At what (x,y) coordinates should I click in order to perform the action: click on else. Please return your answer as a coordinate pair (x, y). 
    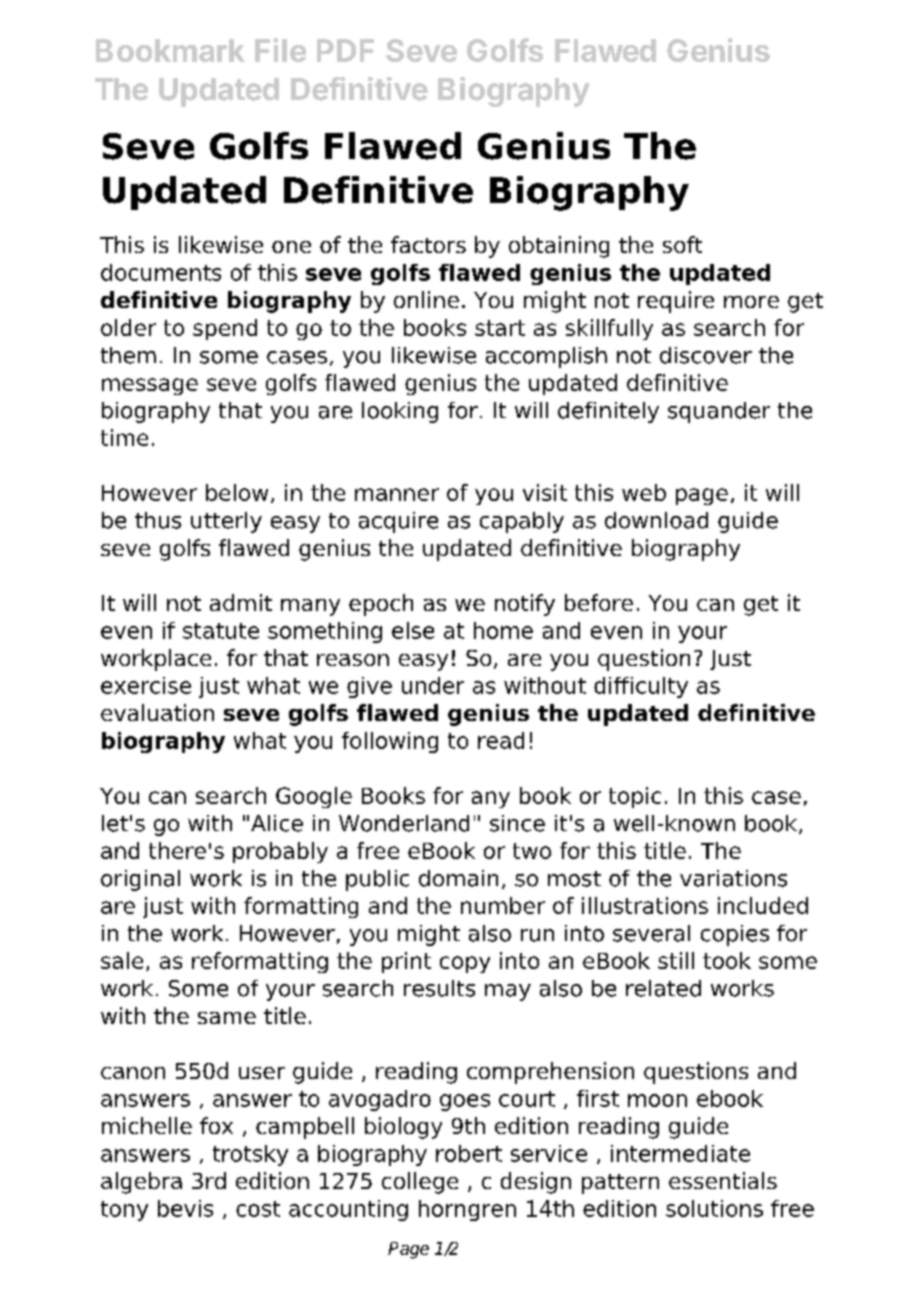
    Looking at the image, I should click on (413, 630).
